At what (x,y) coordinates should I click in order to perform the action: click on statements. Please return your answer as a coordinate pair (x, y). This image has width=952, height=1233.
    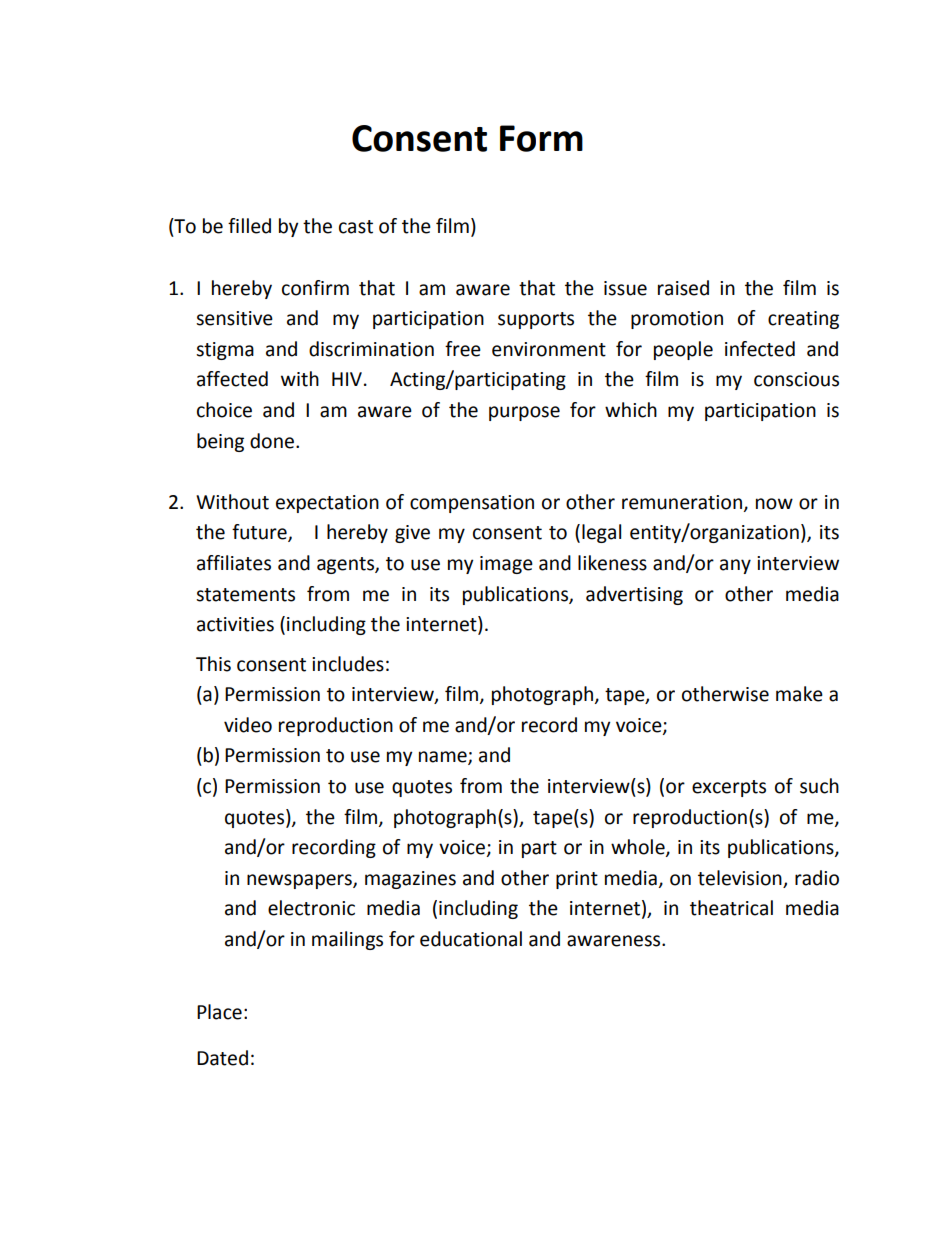
    Looking at the image, I should click on (245, 595).
